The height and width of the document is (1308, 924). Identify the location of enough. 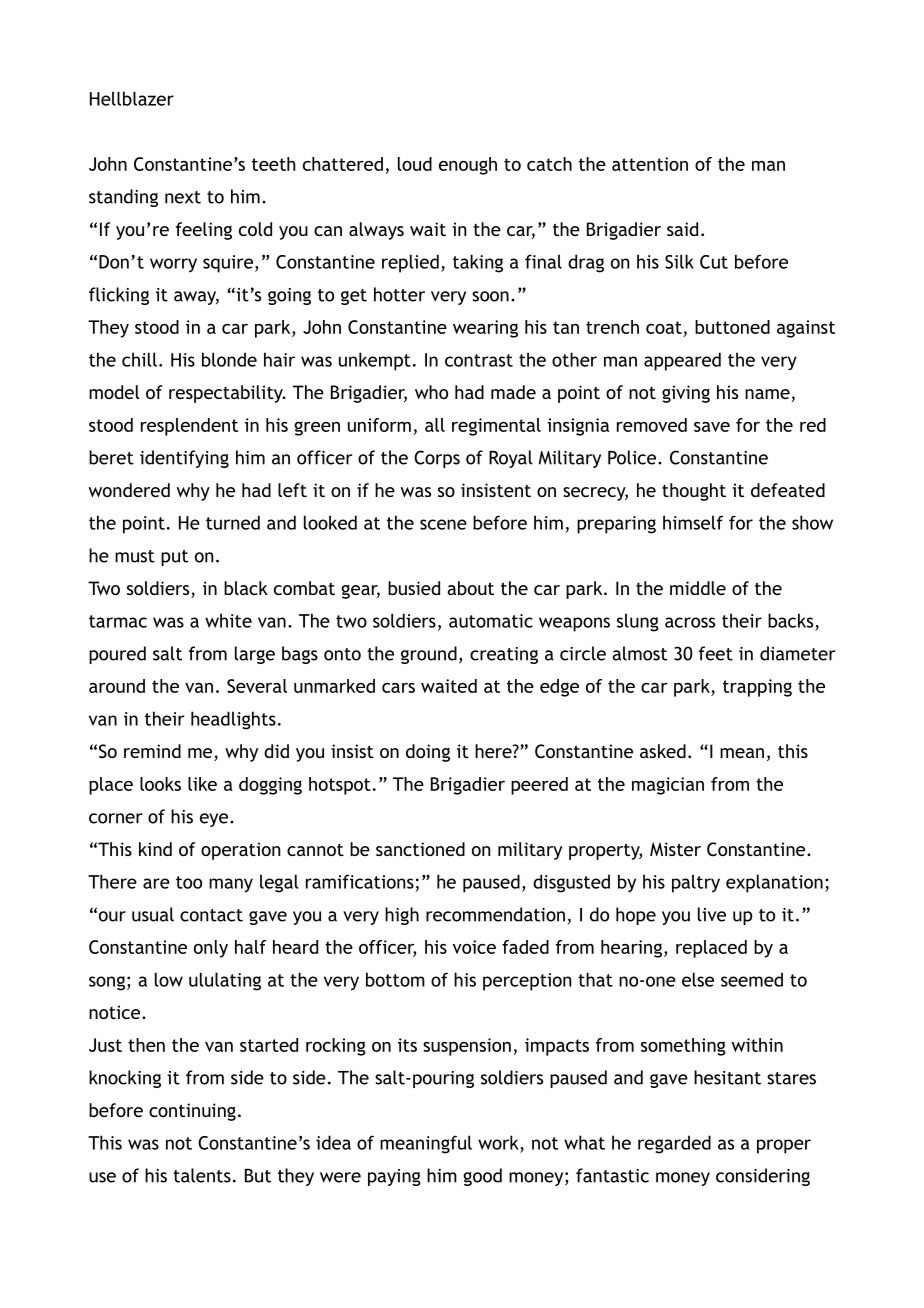
(468, 166).
